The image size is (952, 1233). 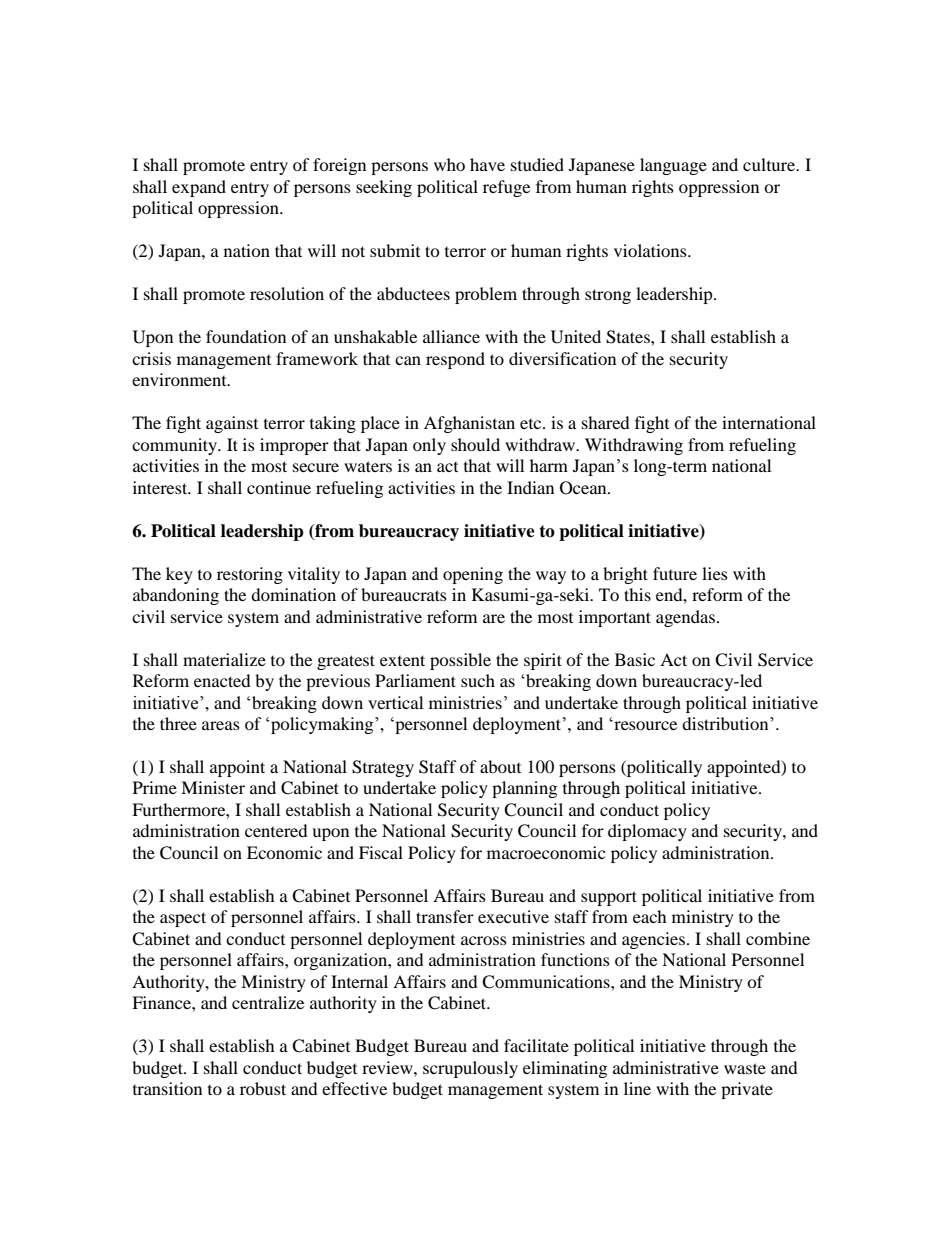 I want to click on Minister, so click(x=213, y=787).
